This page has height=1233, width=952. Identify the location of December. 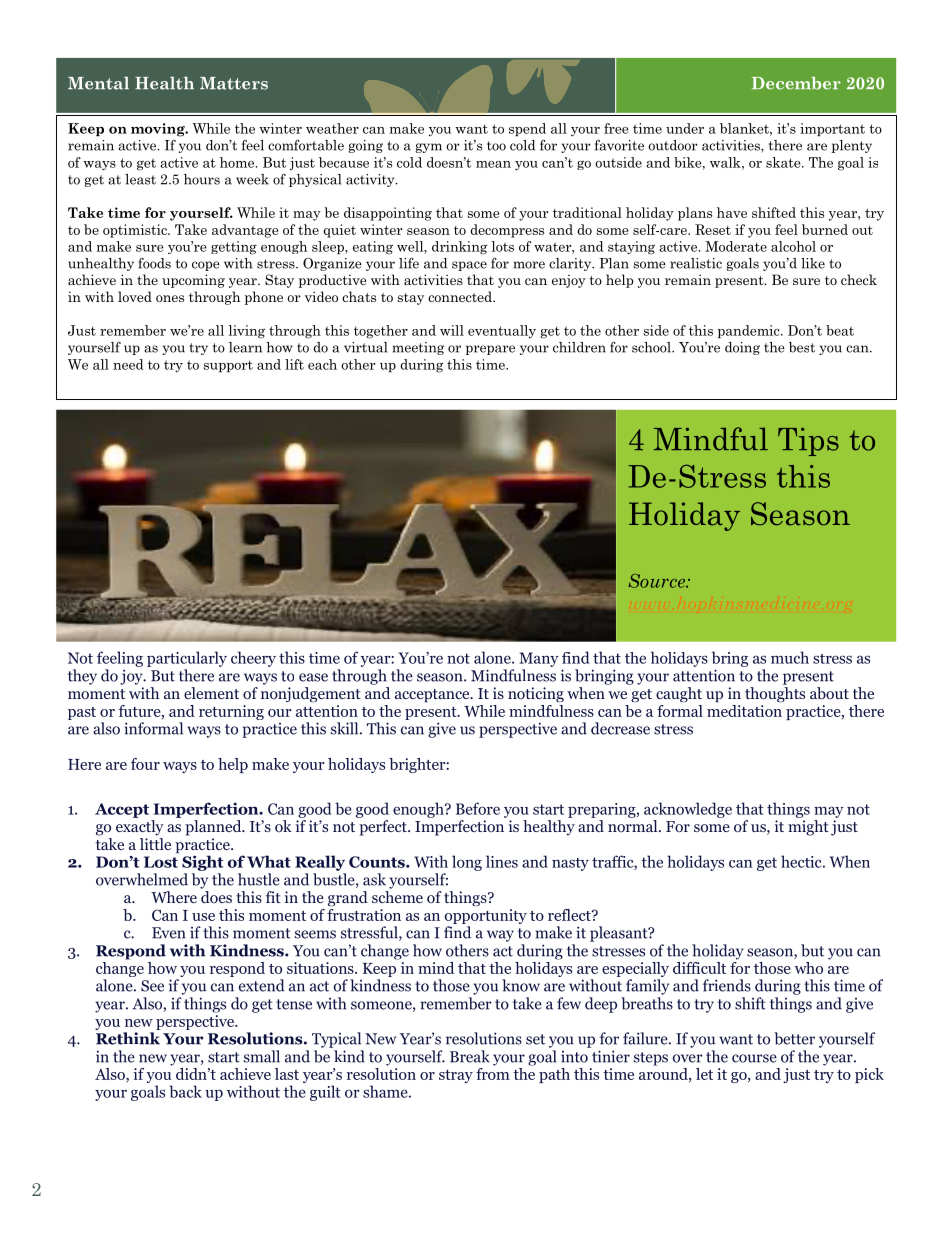
(796, 83).
